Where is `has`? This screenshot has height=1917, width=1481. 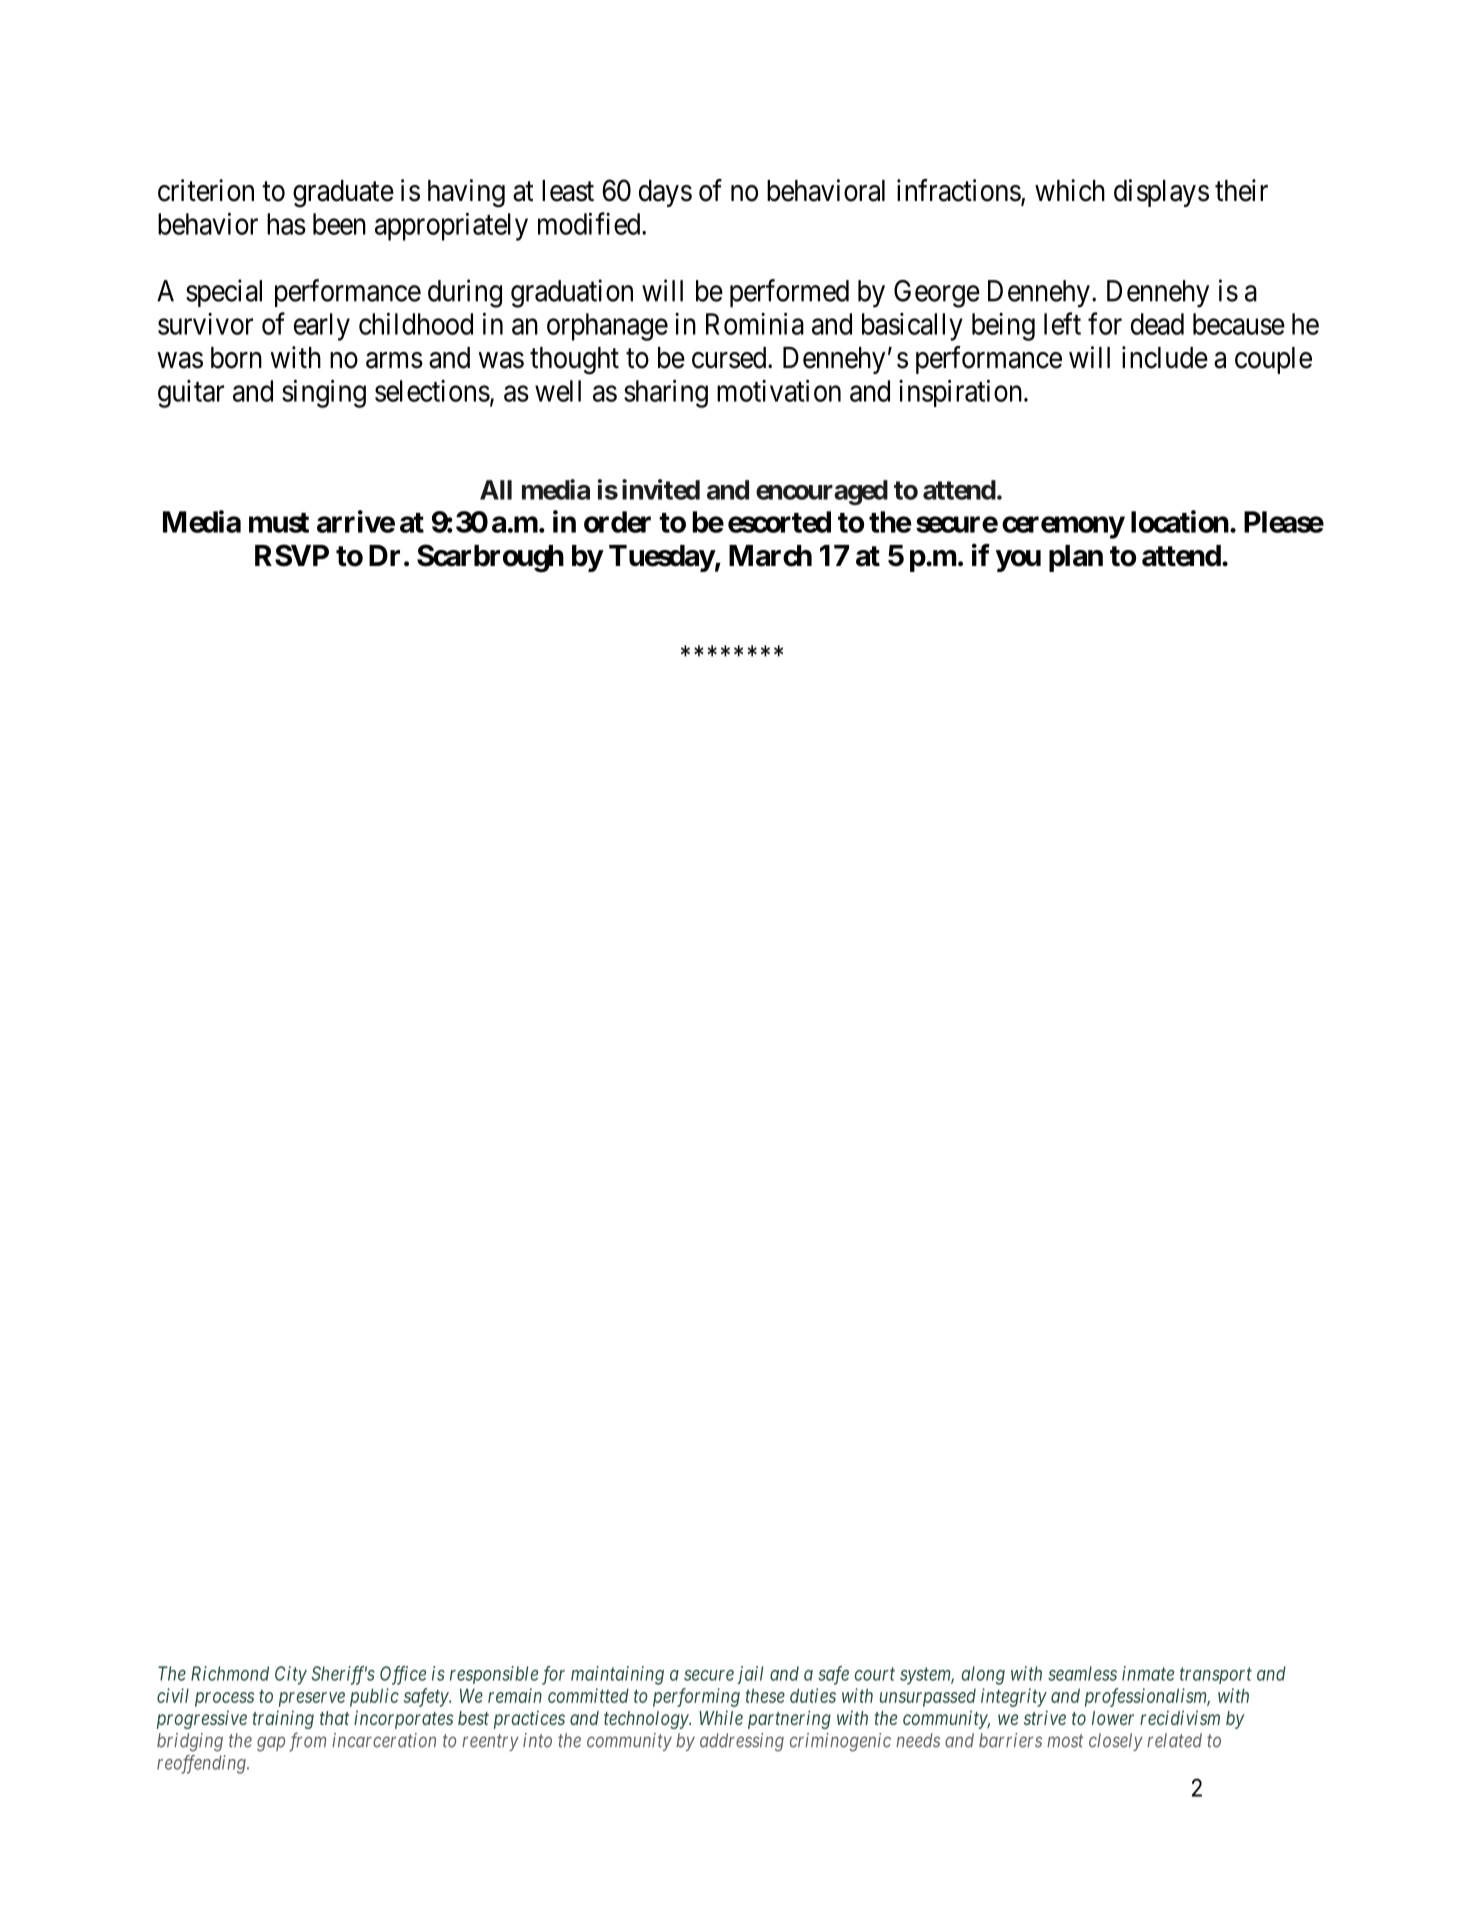 has is located at coordinates (286, 224).
